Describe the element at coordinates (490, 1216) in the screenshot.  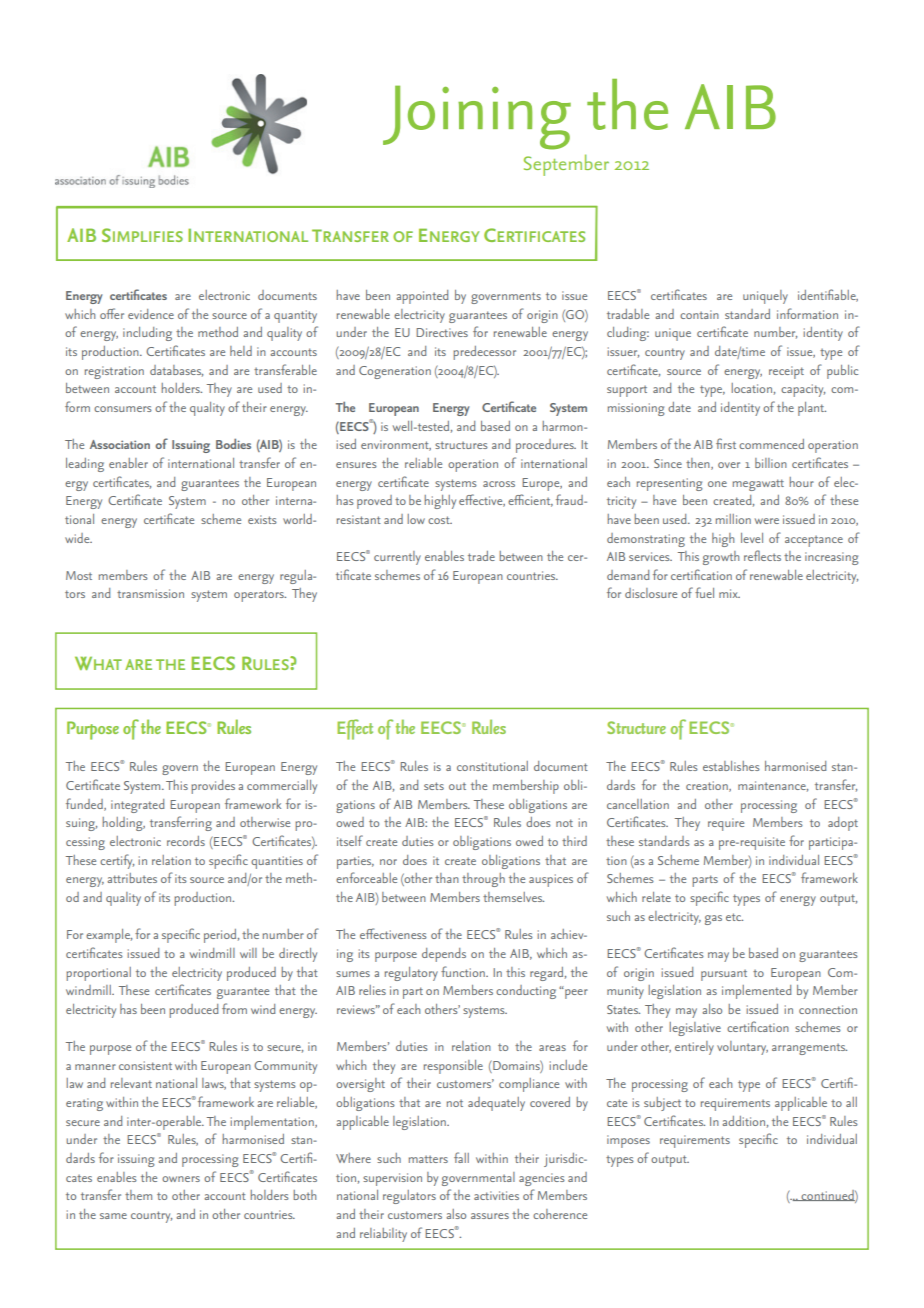
I see `assures` at that location.
